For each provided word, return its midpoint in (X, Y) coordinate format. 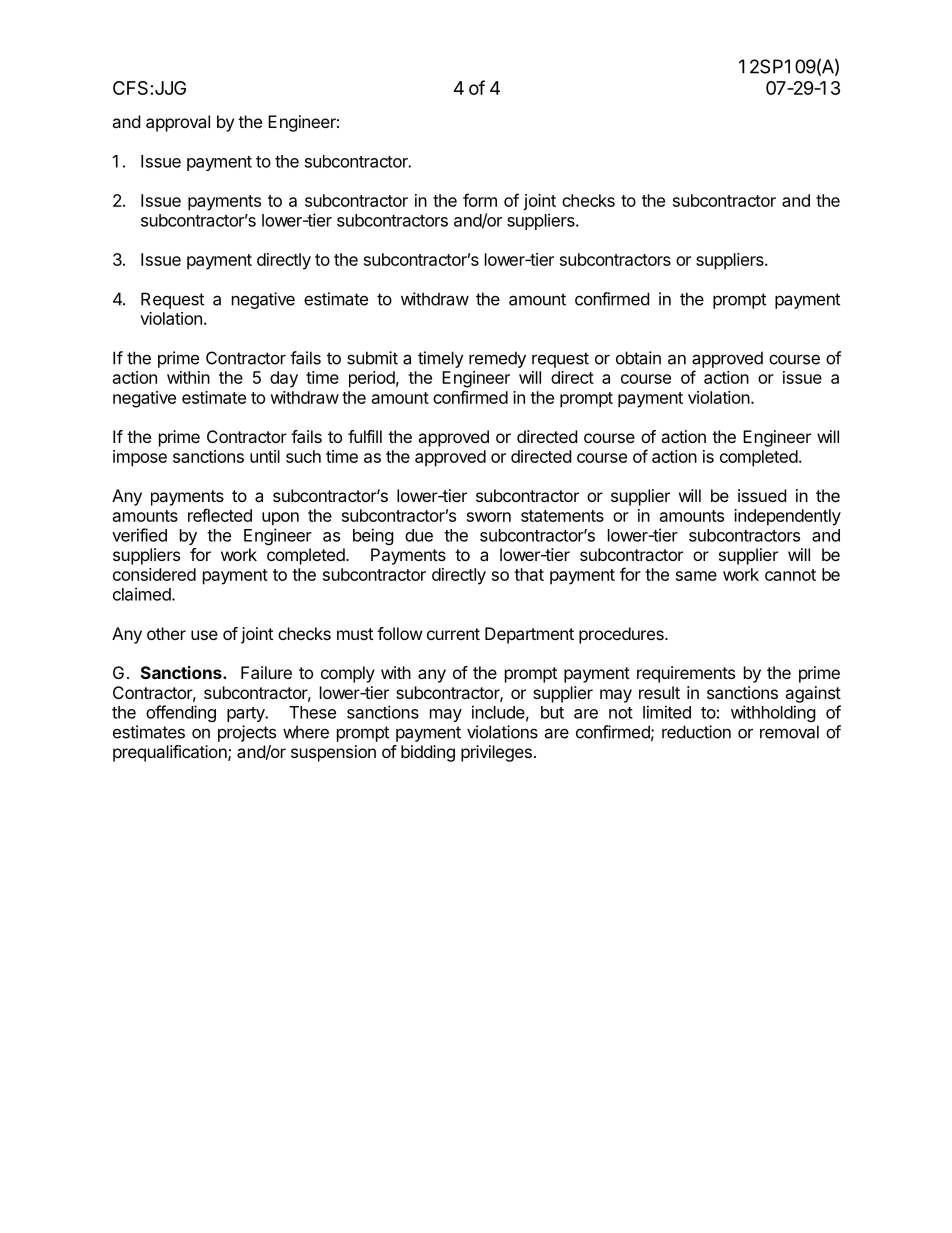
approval (178, 123)
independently (787, 517)
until (265, 456)
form (480, 200)
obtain (638, 358)
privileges (496, 753)
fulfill (365, 436)
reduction (696, 732)
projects (247, 733)
